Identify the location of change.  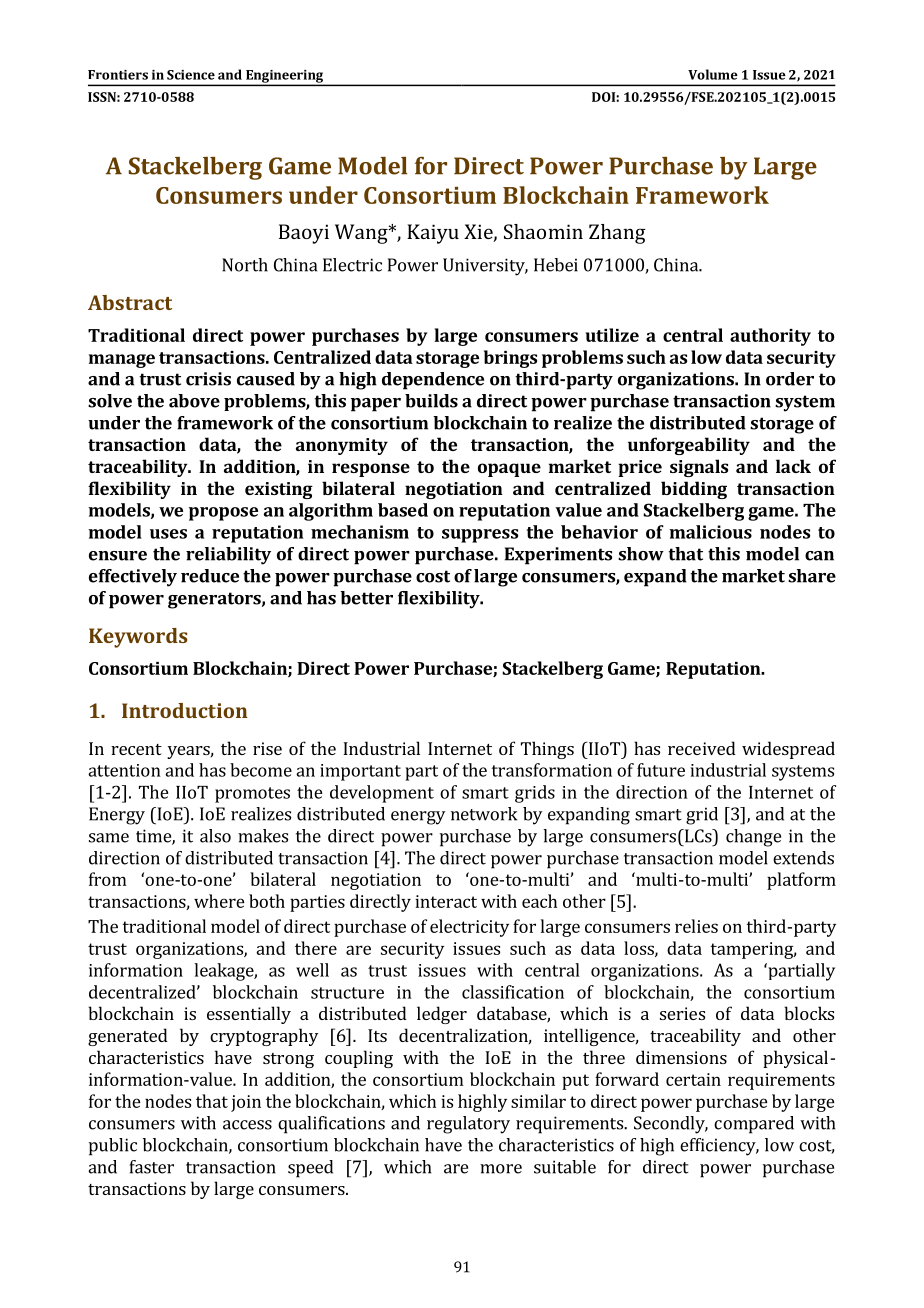
(753, 838).
